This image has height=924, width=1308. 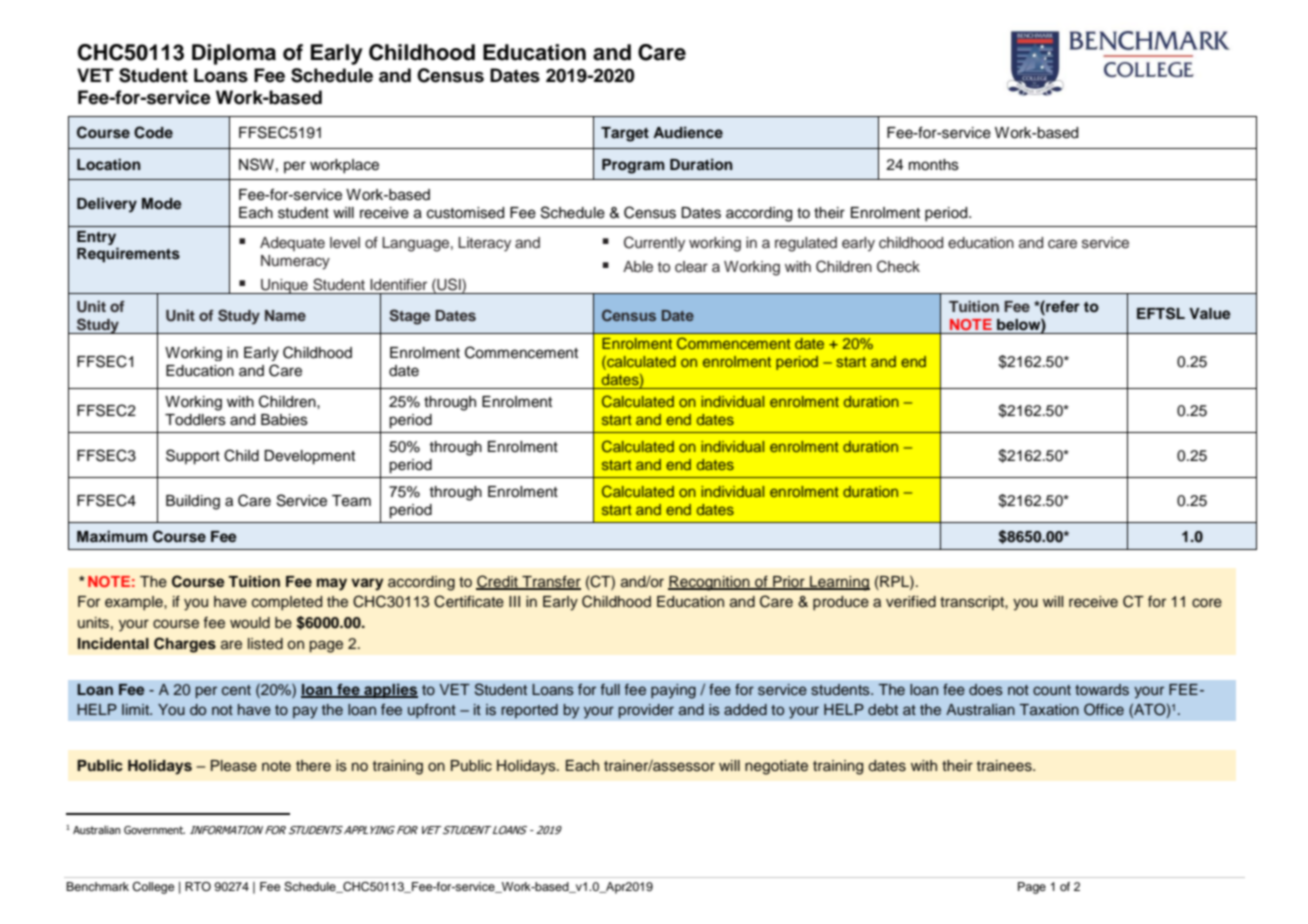 What do you see at coordinates (112, 536) in the image?
I see `Maximum` at bounding box center [112, 536].
